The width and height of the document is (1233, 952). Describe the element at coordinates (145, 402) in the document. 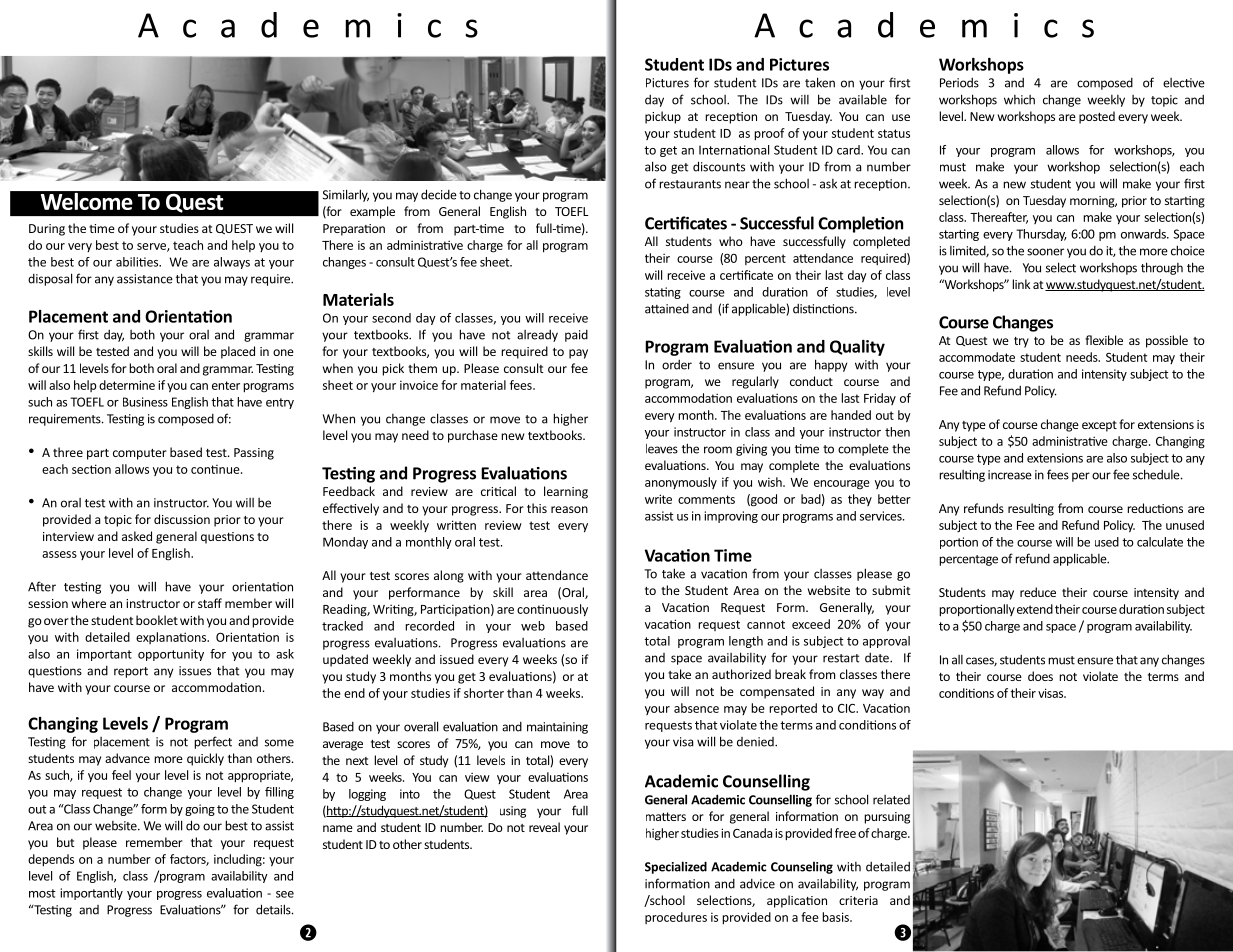

I see `Business` at that location.
